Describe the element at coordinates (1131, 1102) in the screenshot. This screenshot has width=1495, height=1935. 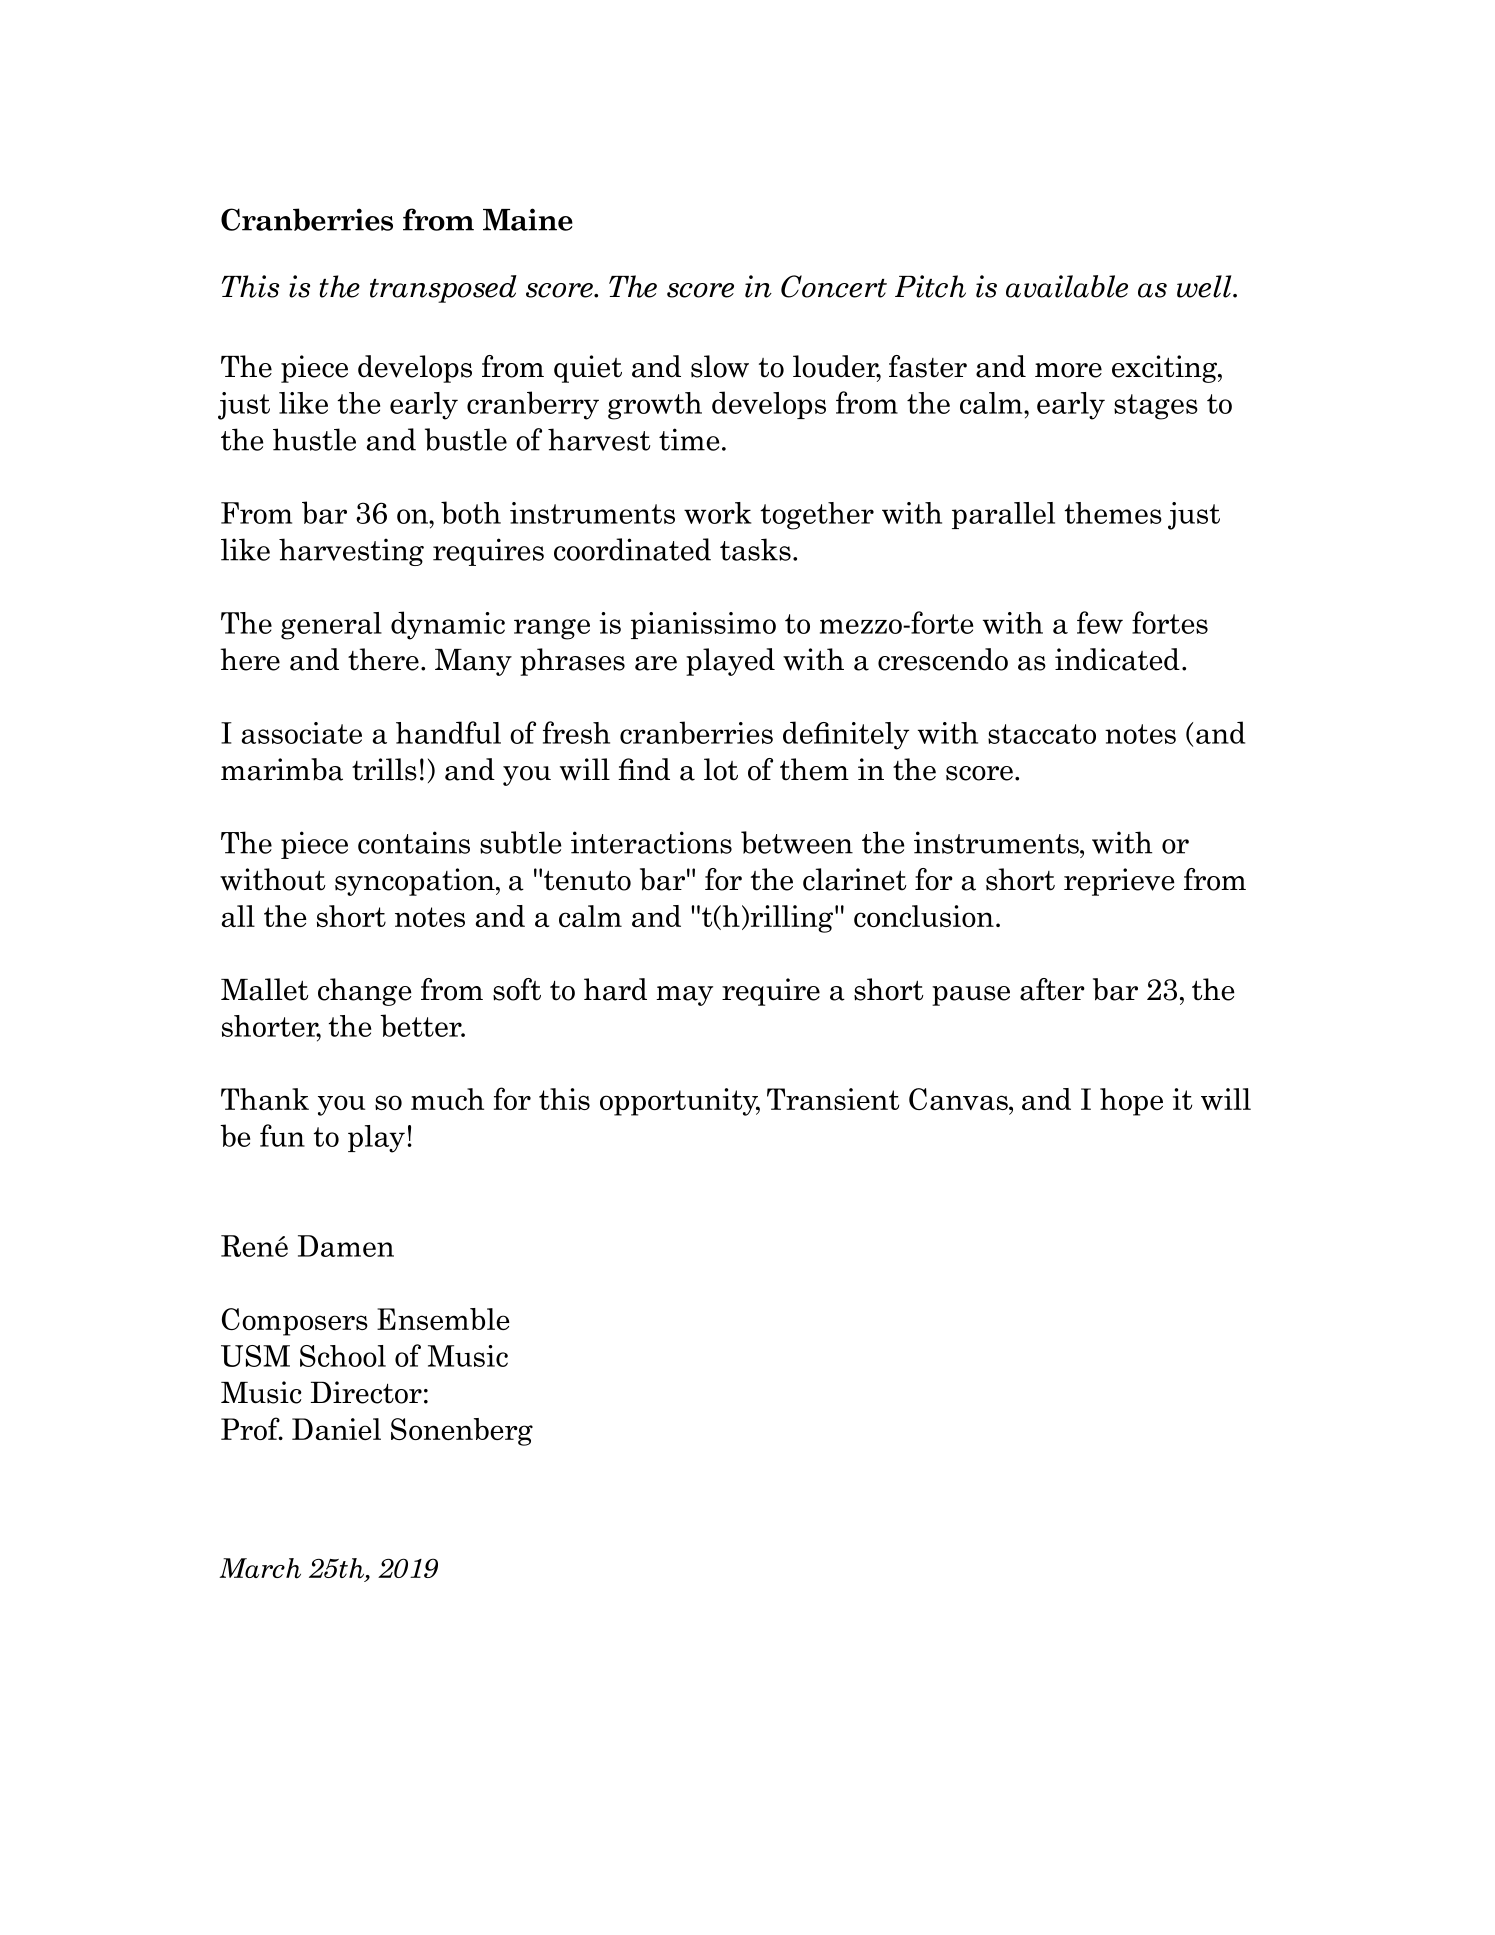
I see `hope` at that location.
